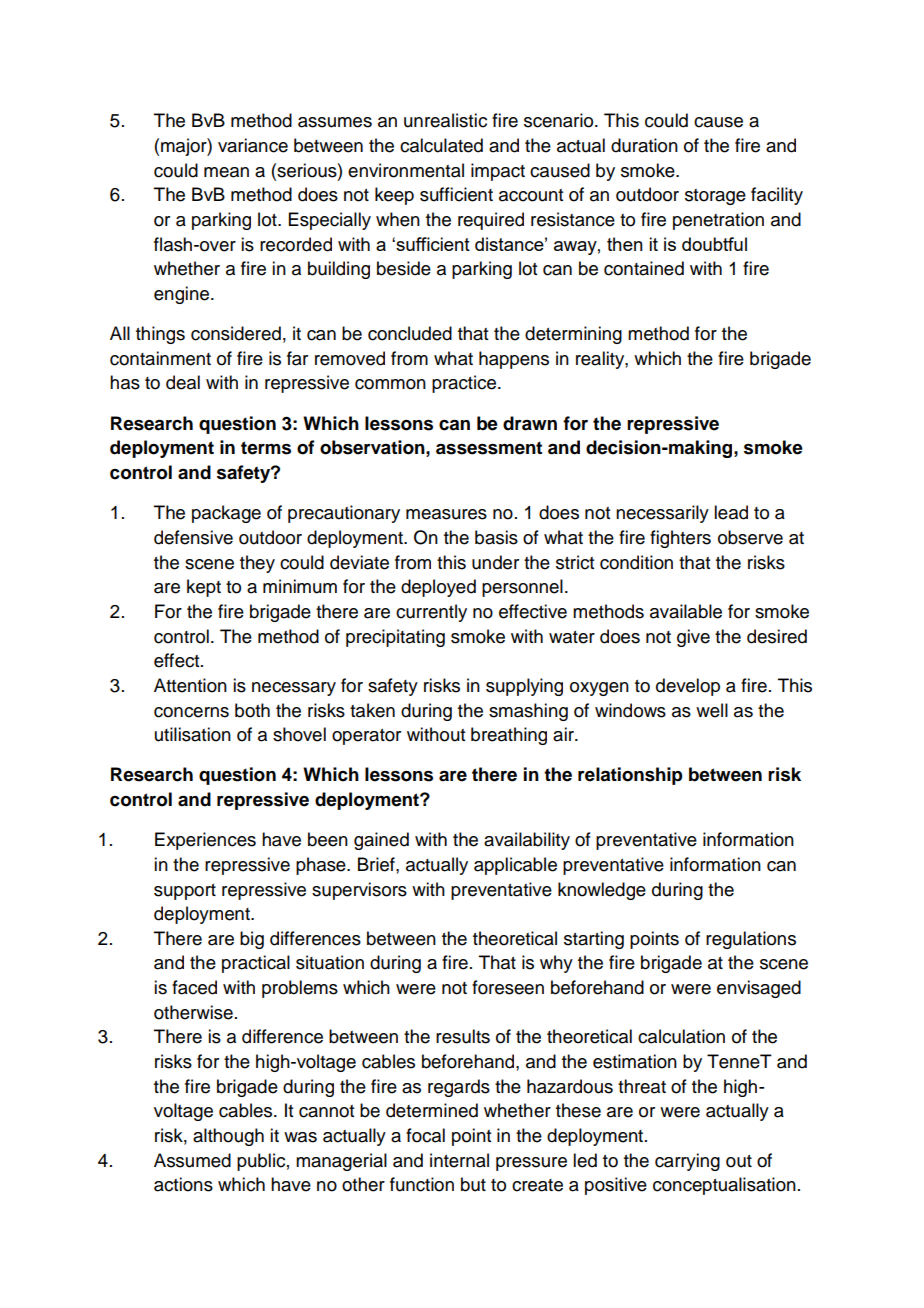 The height and width of the page is (1308, 924). Describe the element at coordinates (431, 613) in the page. I see `currently` at that location.
